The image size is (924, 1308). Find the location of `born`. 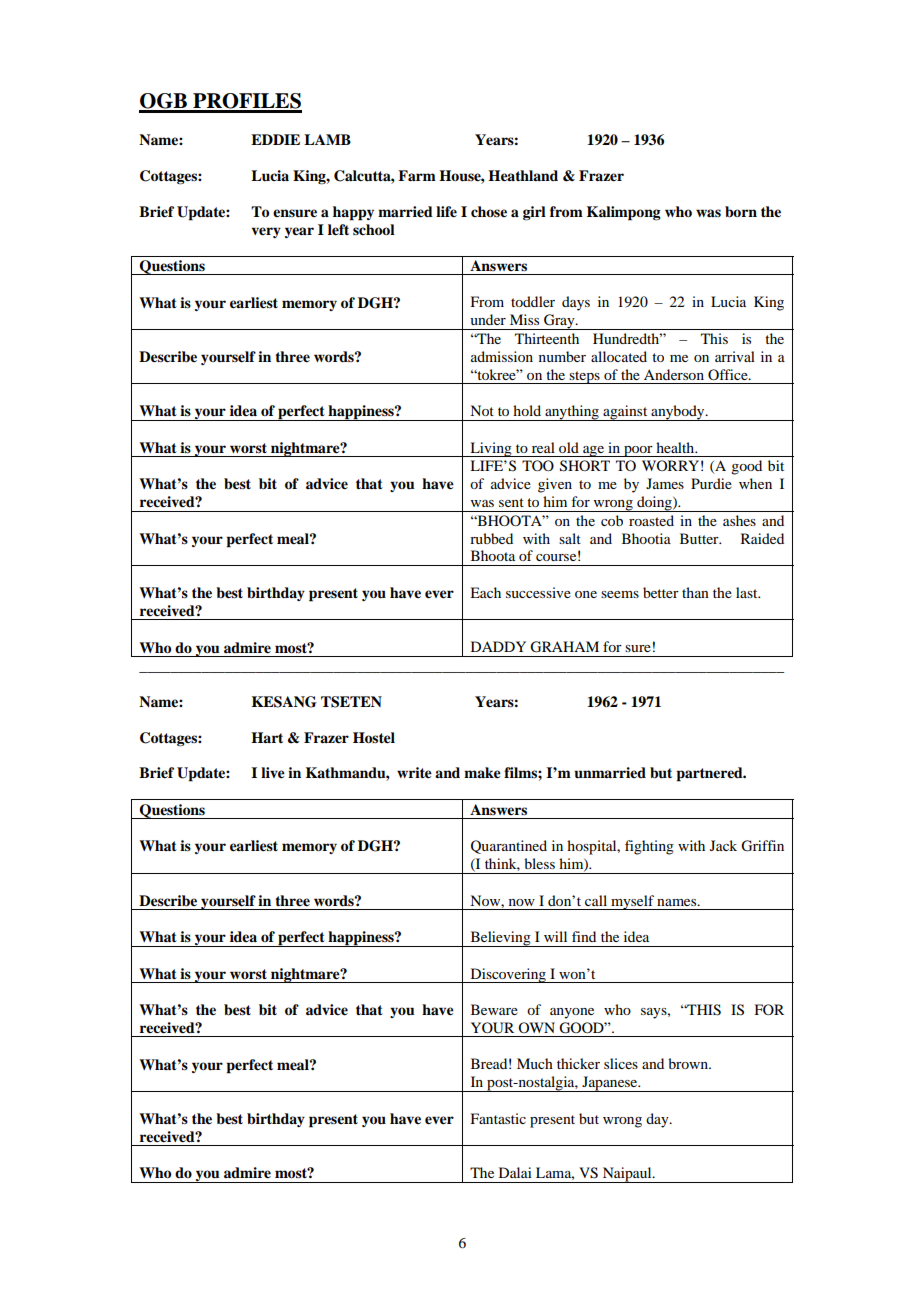

born is located at coordinates (741, 212).
